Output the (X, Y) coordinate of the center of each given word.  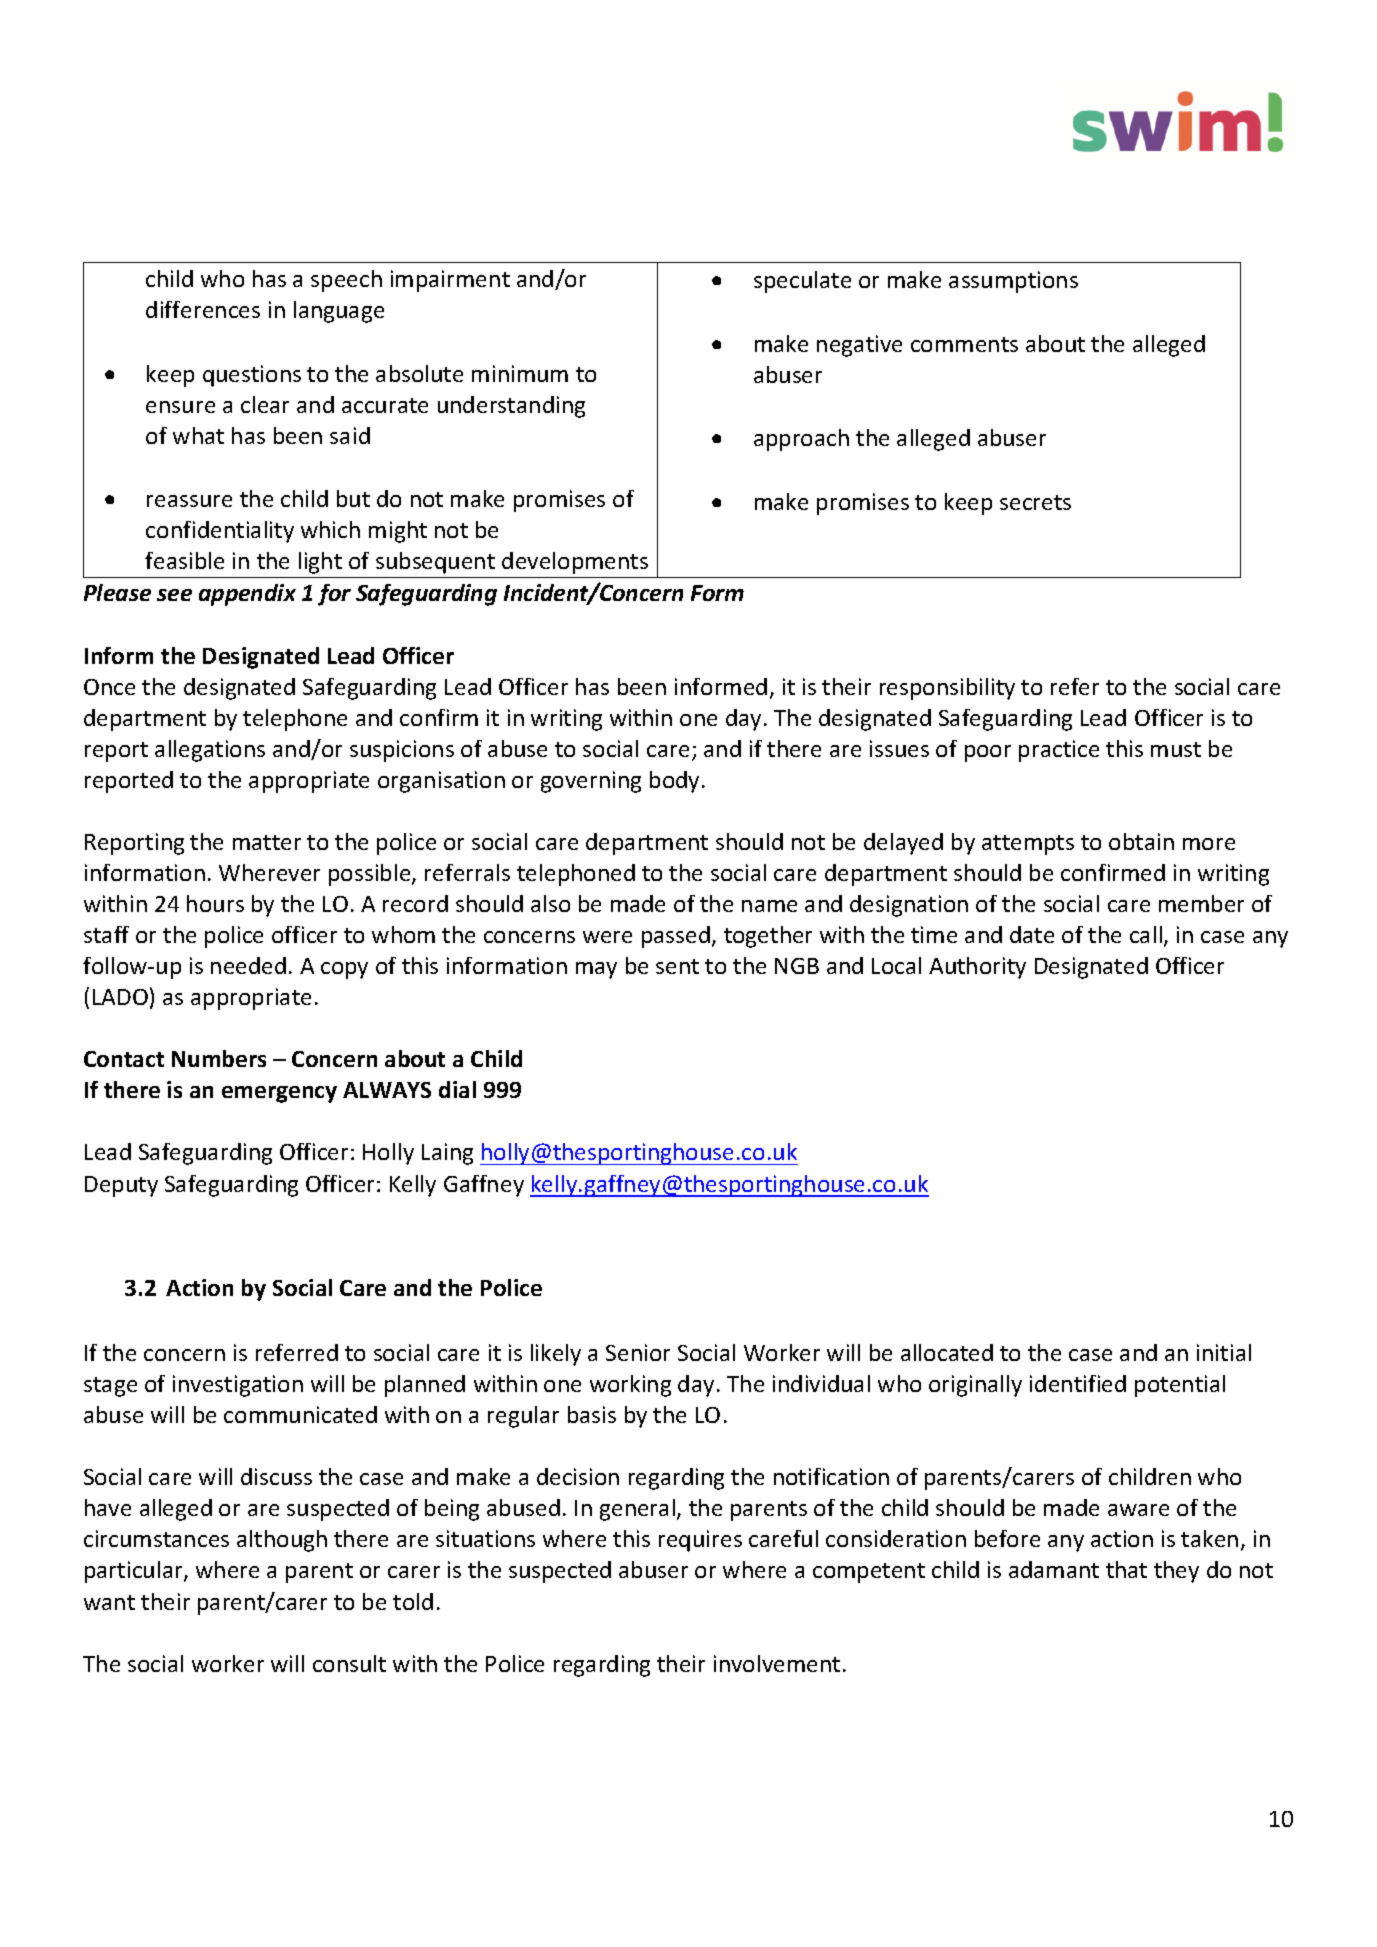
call (1146, 934)
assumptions (1013, 282)
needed (248, 965)
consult (349, 1663)
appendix (247, 595)
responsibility (947, 689)
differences (203, 309)
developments (575, 563)
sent (677, 966)
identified (1078, 1383)
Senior (638, 1352)
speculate (802, 282)
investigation (238, 1386)
